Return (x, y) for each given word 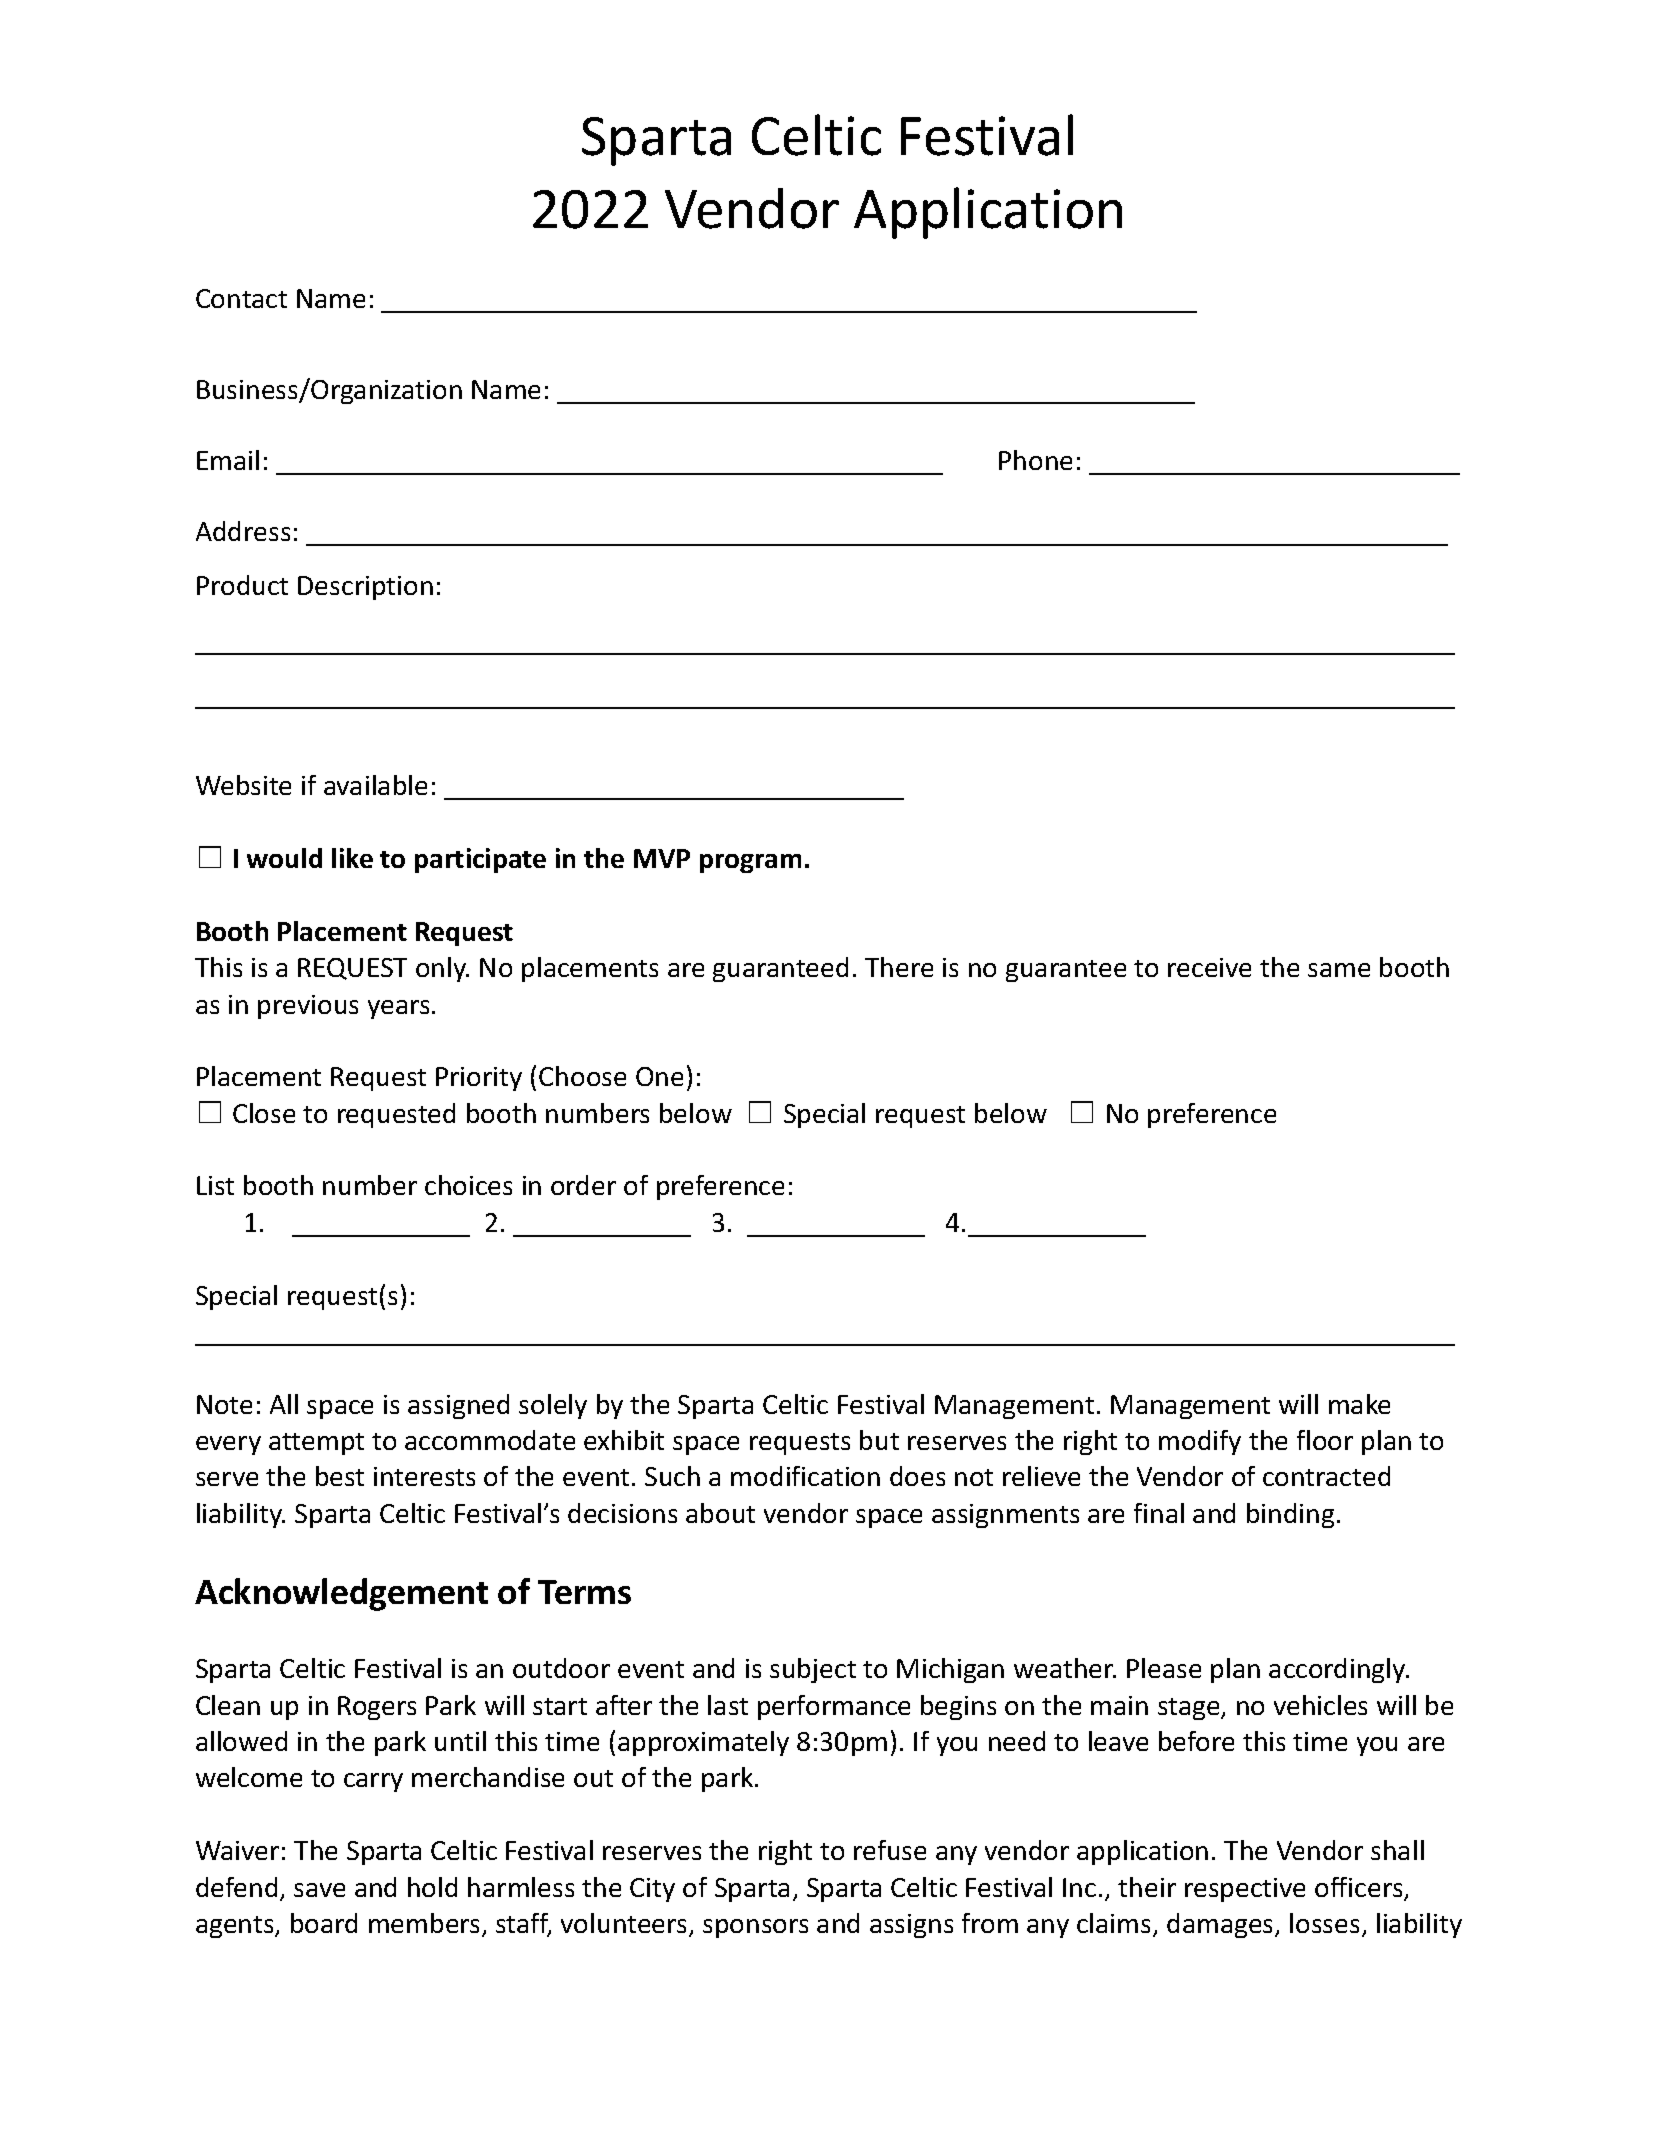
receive (1209, 967)
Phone (1035, 460)
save (319, 1890)
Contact (241, 298)
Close (264, 1113)
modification (805, 1476)
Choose (582, 1076)
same (1339, 970)
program (750, 863)
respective (1245, 1890)
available (375, 785)
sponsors (755, 1928)
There (899, 967)
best (340, 1476)
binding (1290, 1515)
